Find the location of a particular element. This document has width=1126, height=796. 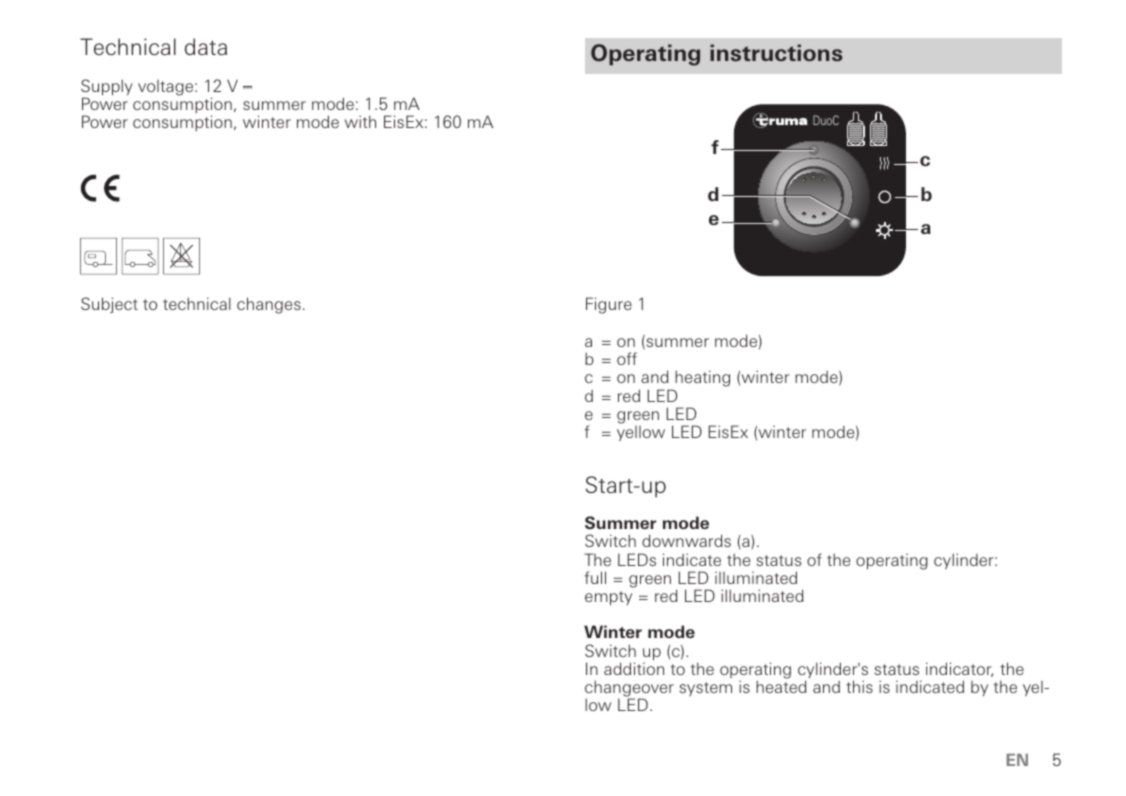

addition is located at coordinates (634, 668).
